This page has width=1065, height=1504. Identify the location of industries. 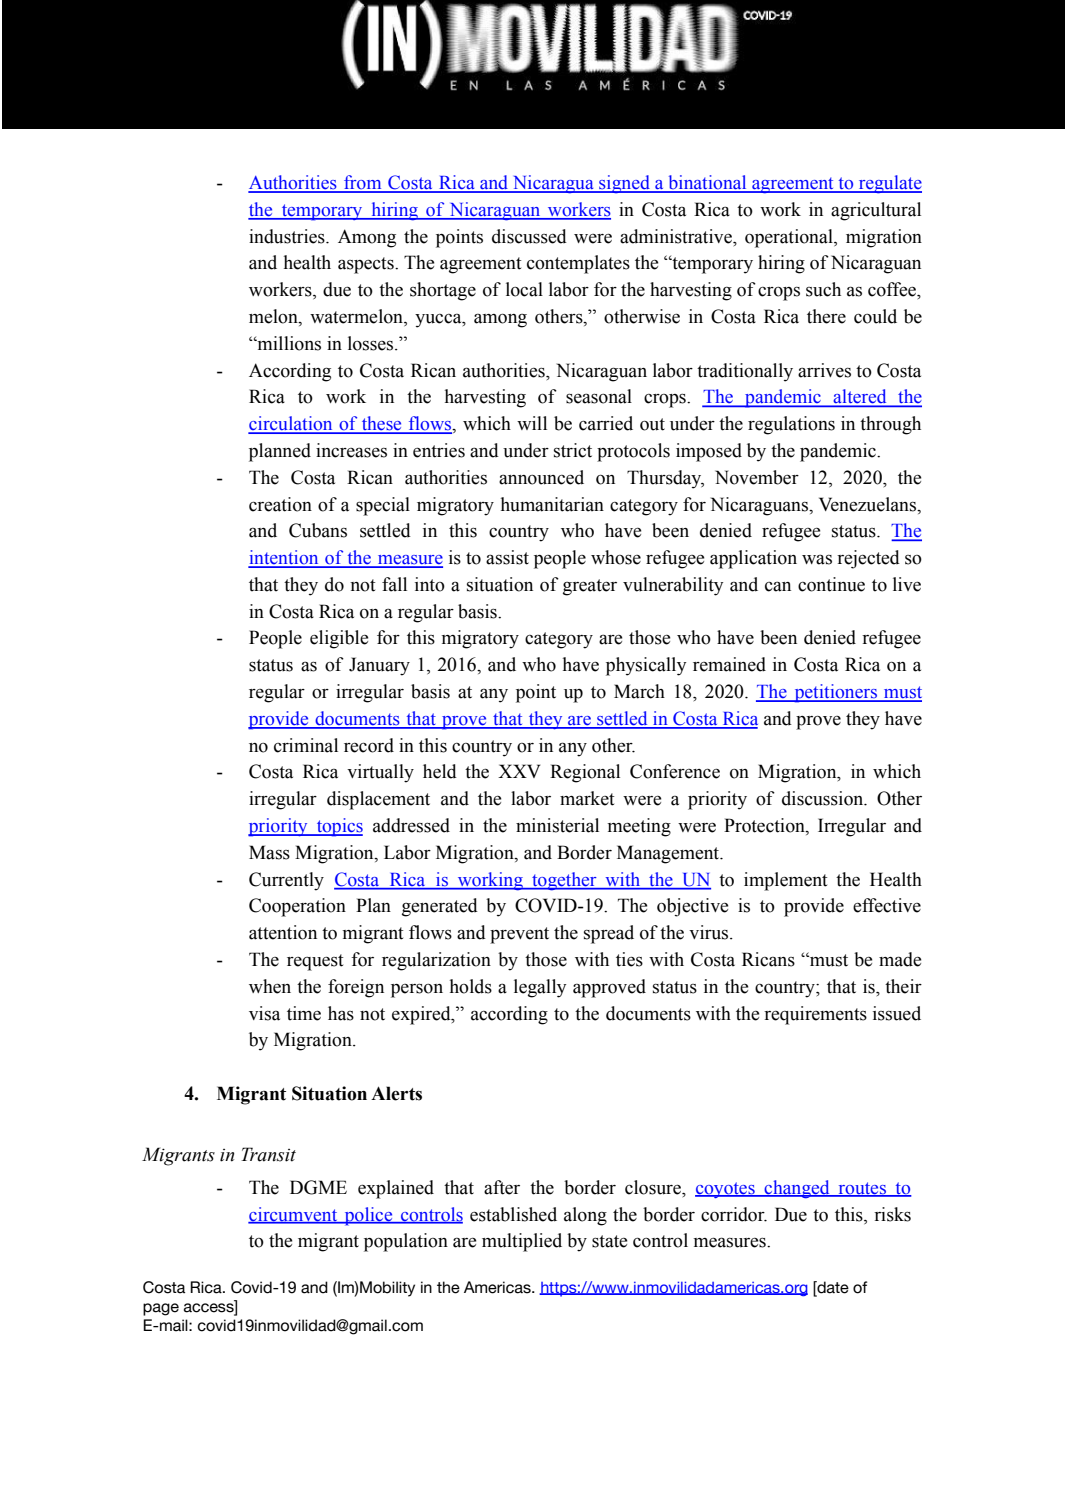
(288, 236).
